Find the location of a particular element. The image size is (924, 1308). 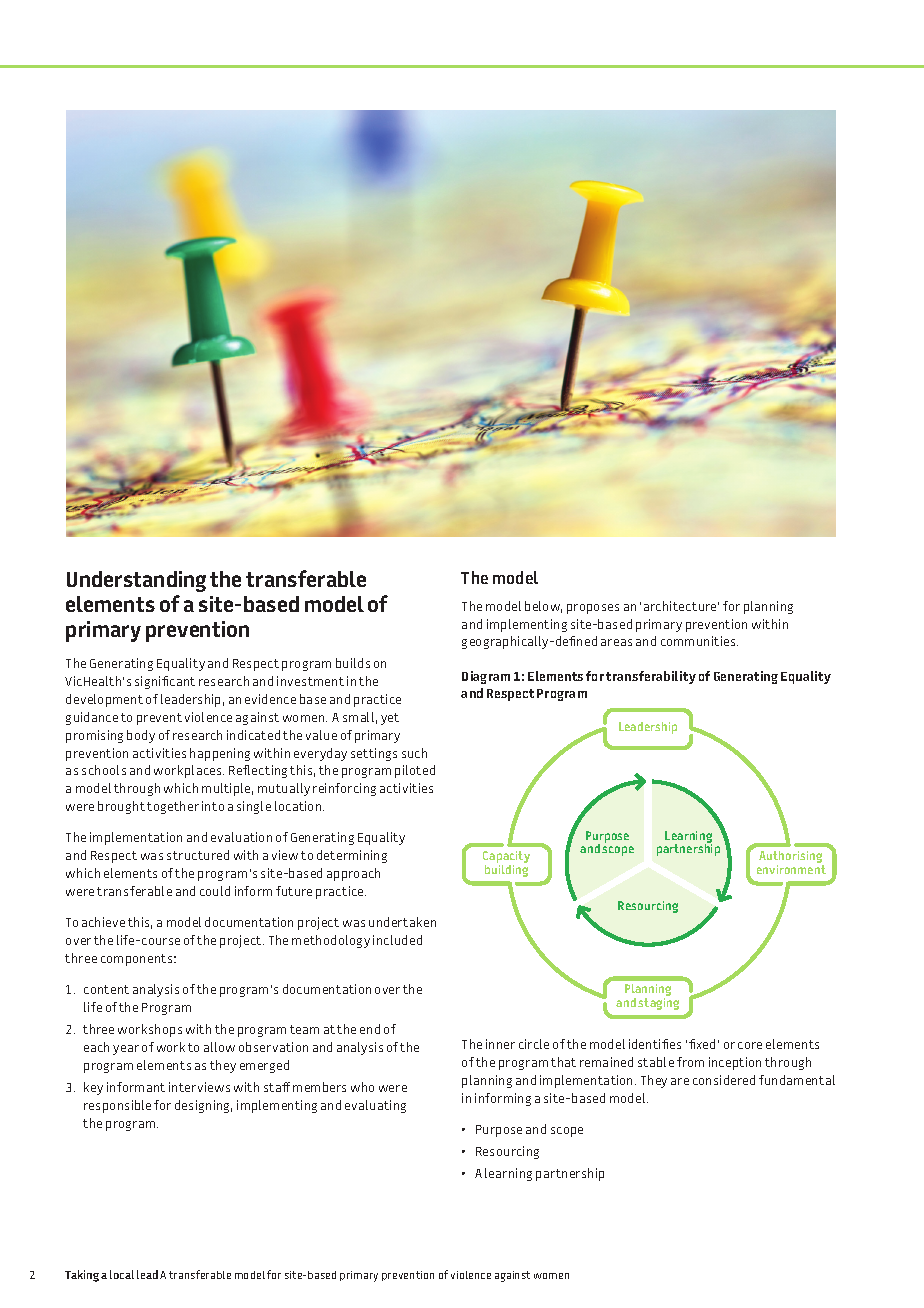

environment is located at coordinates (791, 869).
